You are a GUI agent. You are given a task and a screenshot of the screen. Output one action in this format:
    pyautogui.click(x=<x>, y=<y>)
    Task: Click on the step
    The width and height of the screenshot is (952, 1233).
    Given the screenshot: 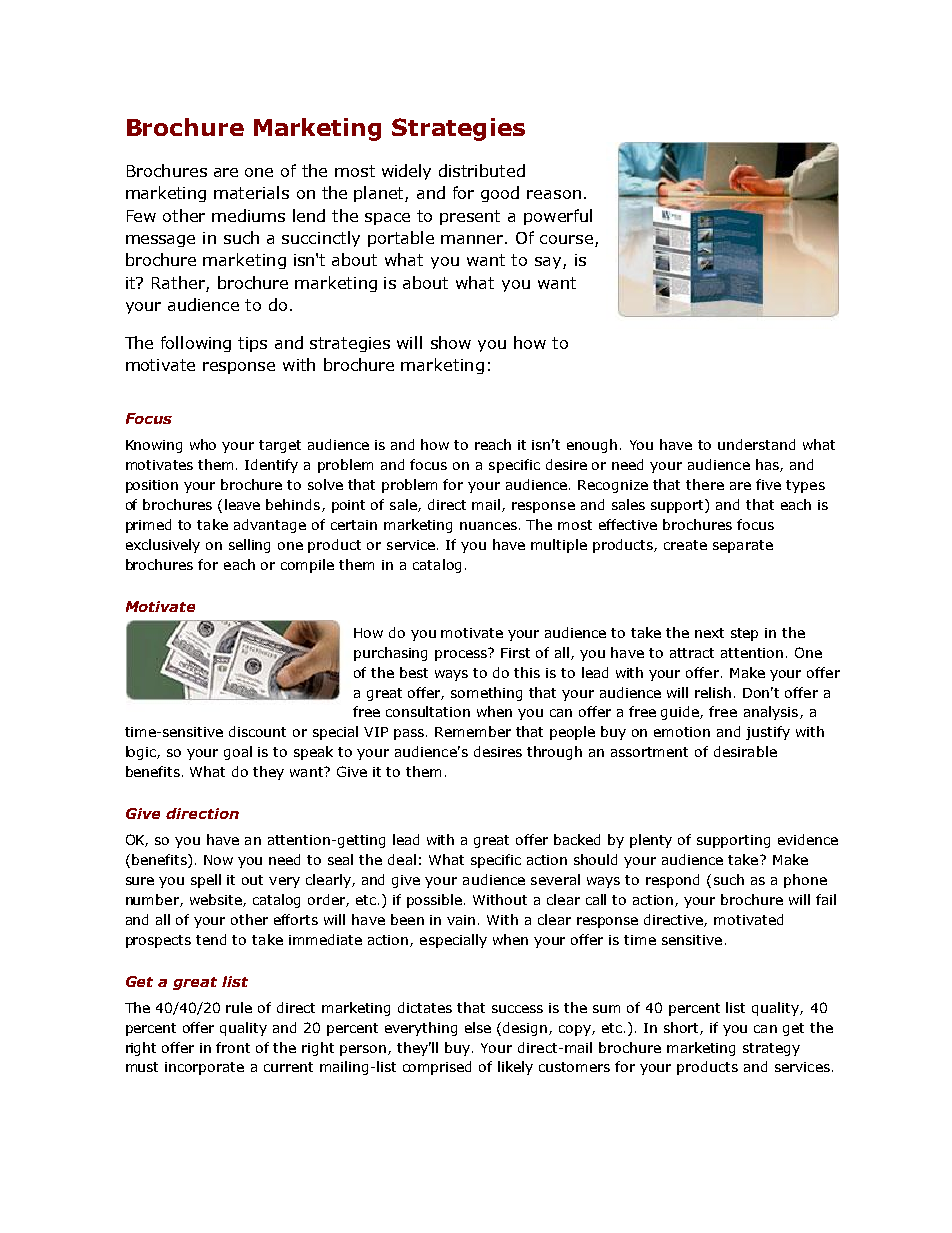 What is the action you would take?
    pyautogui.click(x=744, y=634)
